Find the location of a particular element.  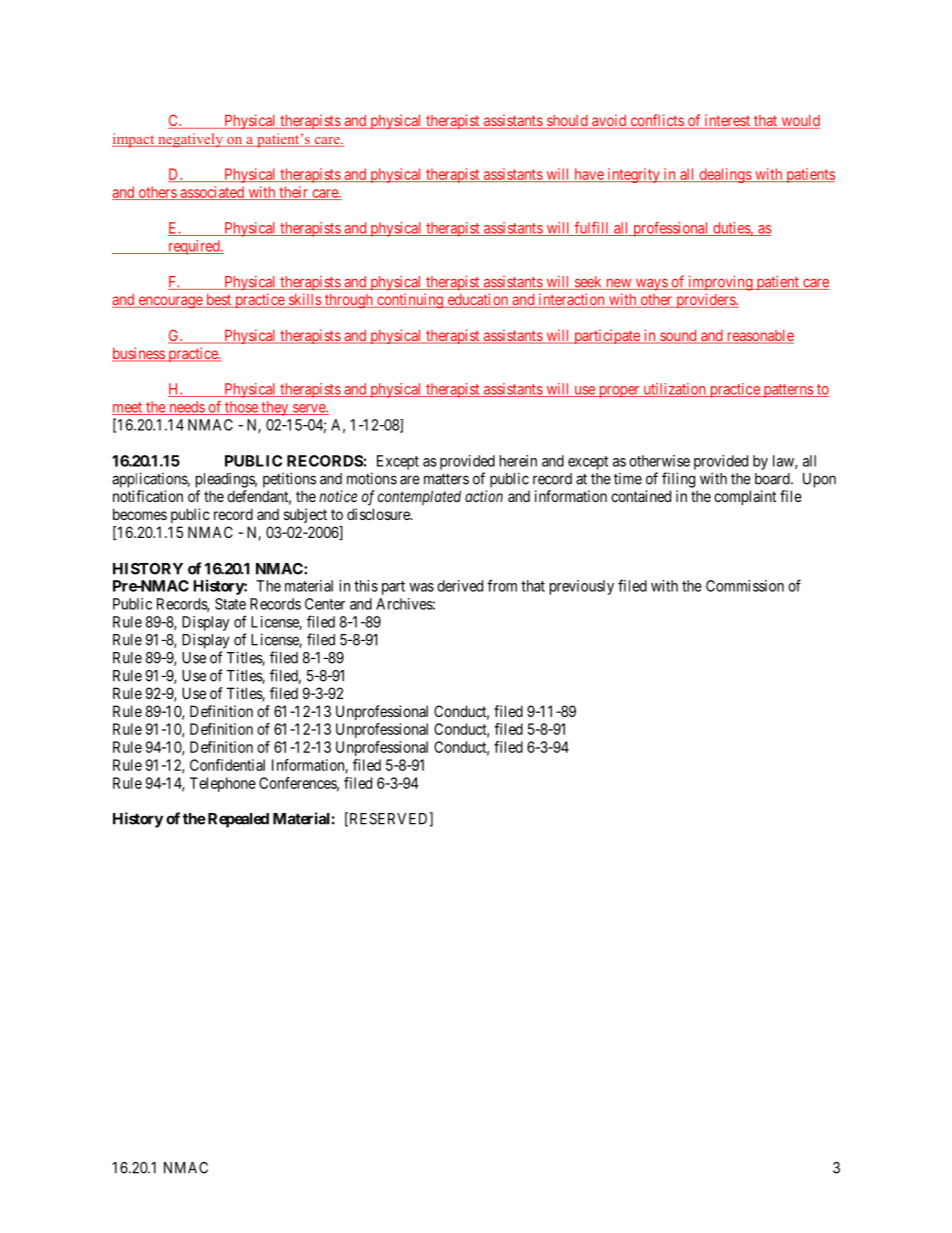

education is located at coordinates (477, 300).
